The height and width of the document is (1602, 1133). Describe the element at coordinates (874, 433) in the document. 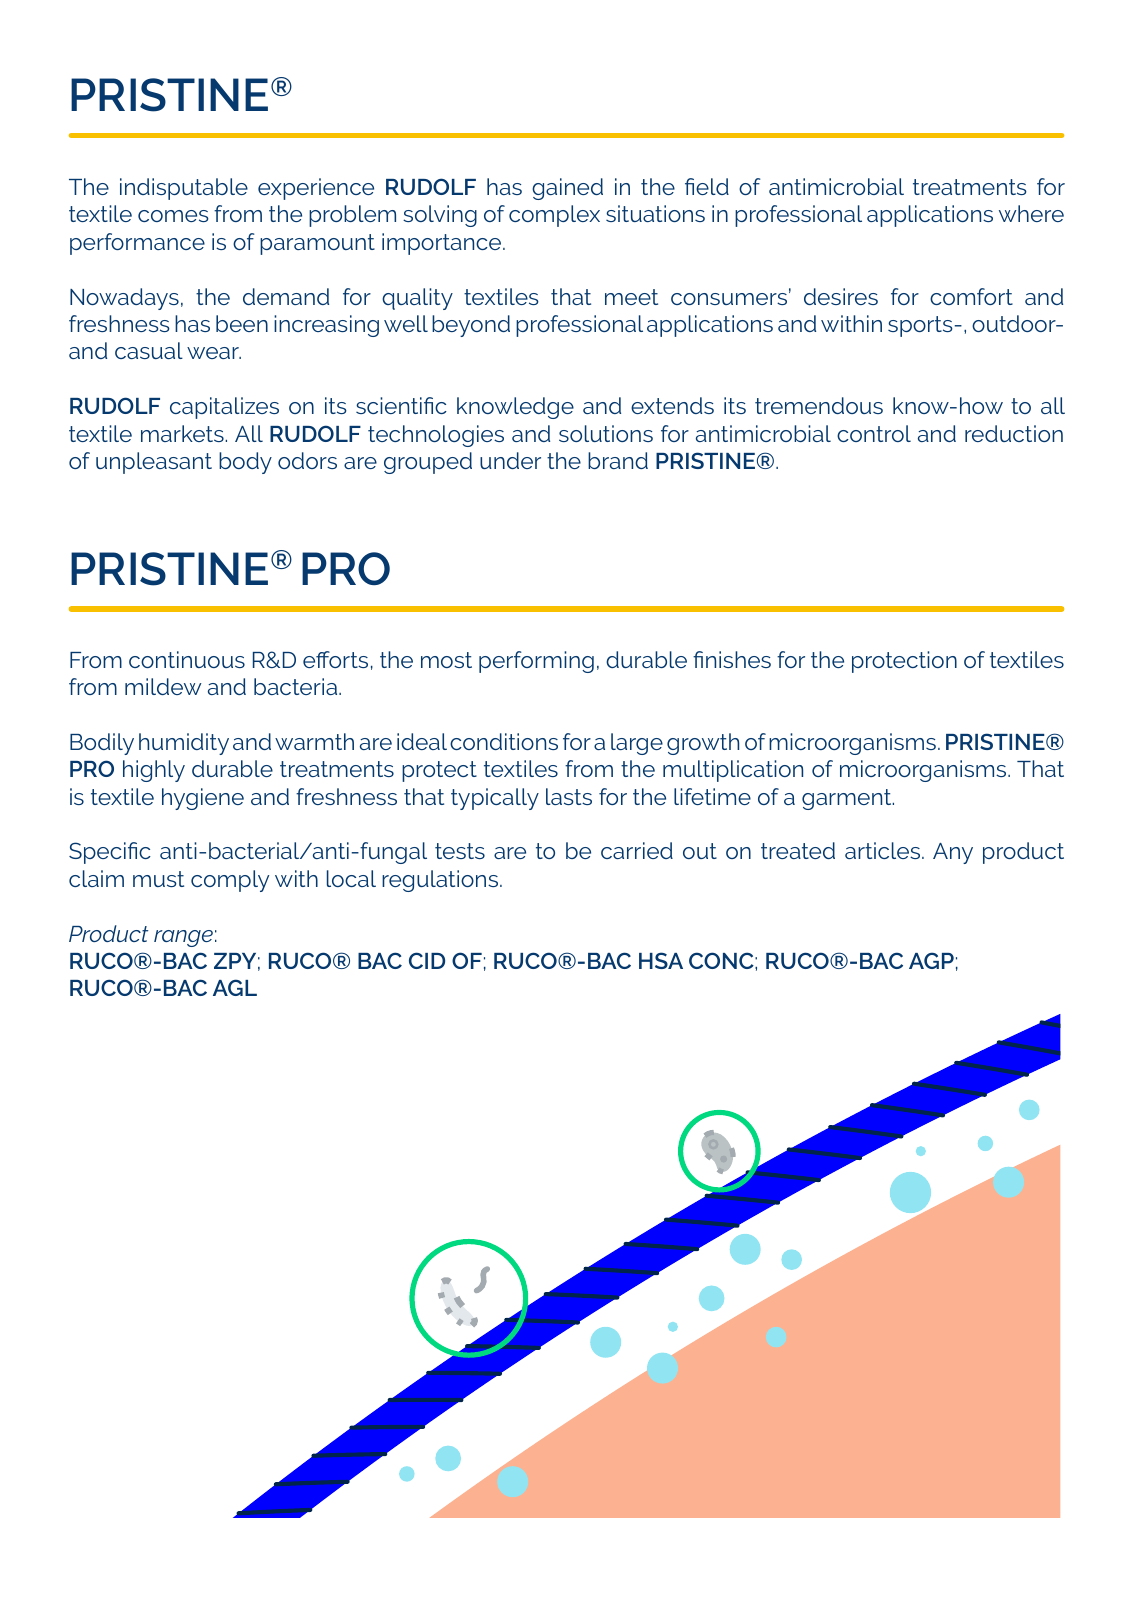

I see `control` at that location.
